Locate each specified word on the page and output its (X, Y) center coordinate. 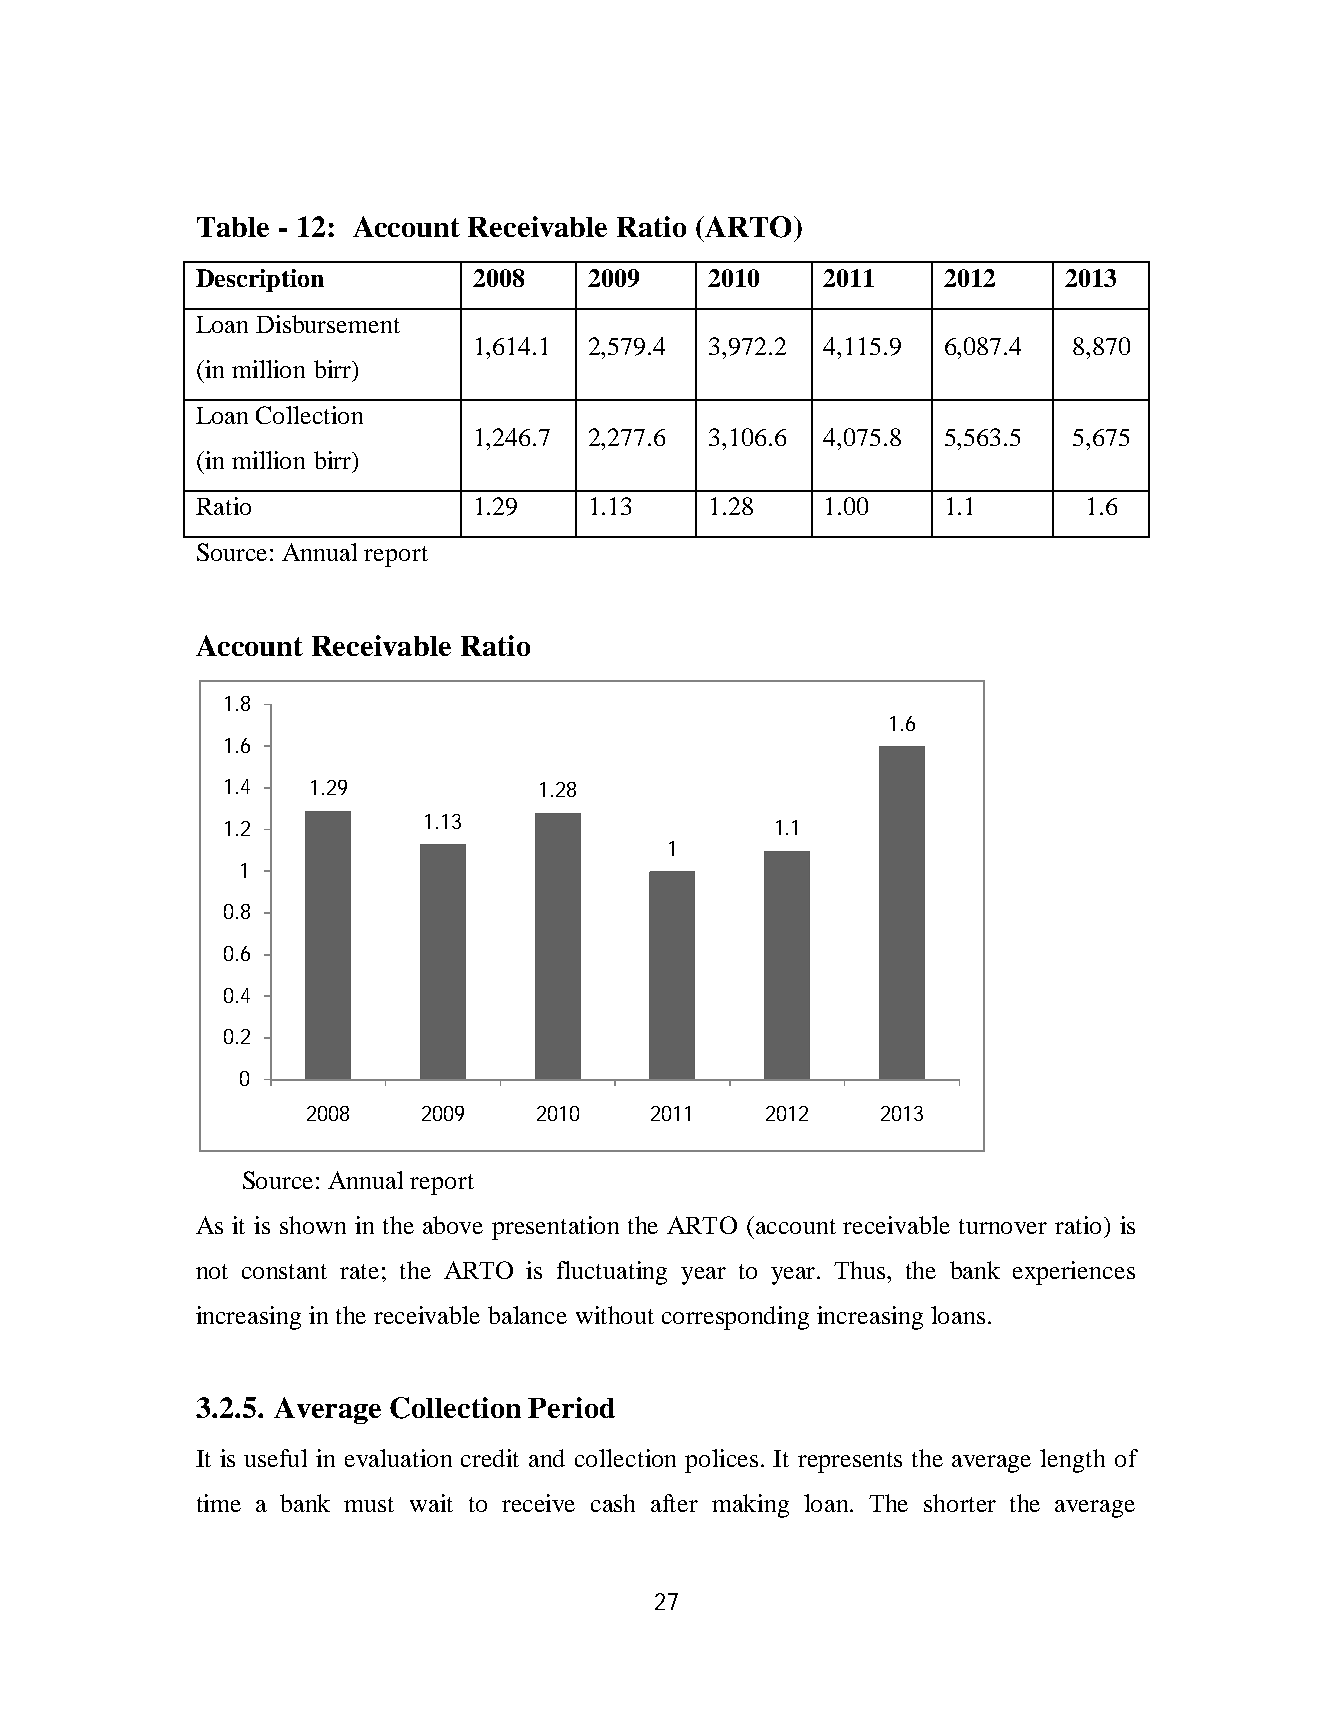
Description (260, 280)
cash (613, 1503)
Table (233, 227)
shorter (960, 1503)
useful (275, 1458)
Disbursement (328, 324)
